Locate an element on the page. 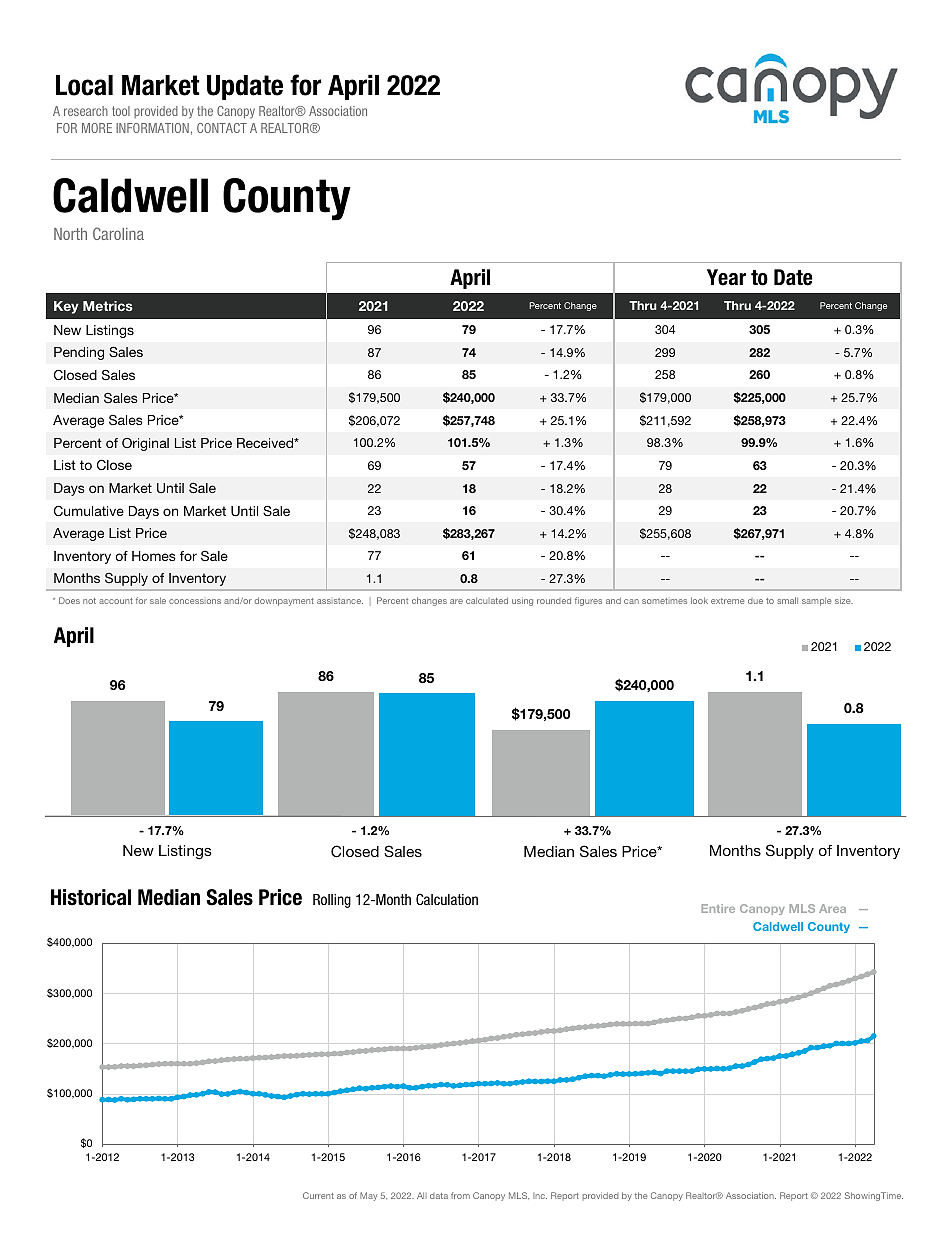 This page has height=1233, width=952. CONTACT is located at coordinates (222, 128).
